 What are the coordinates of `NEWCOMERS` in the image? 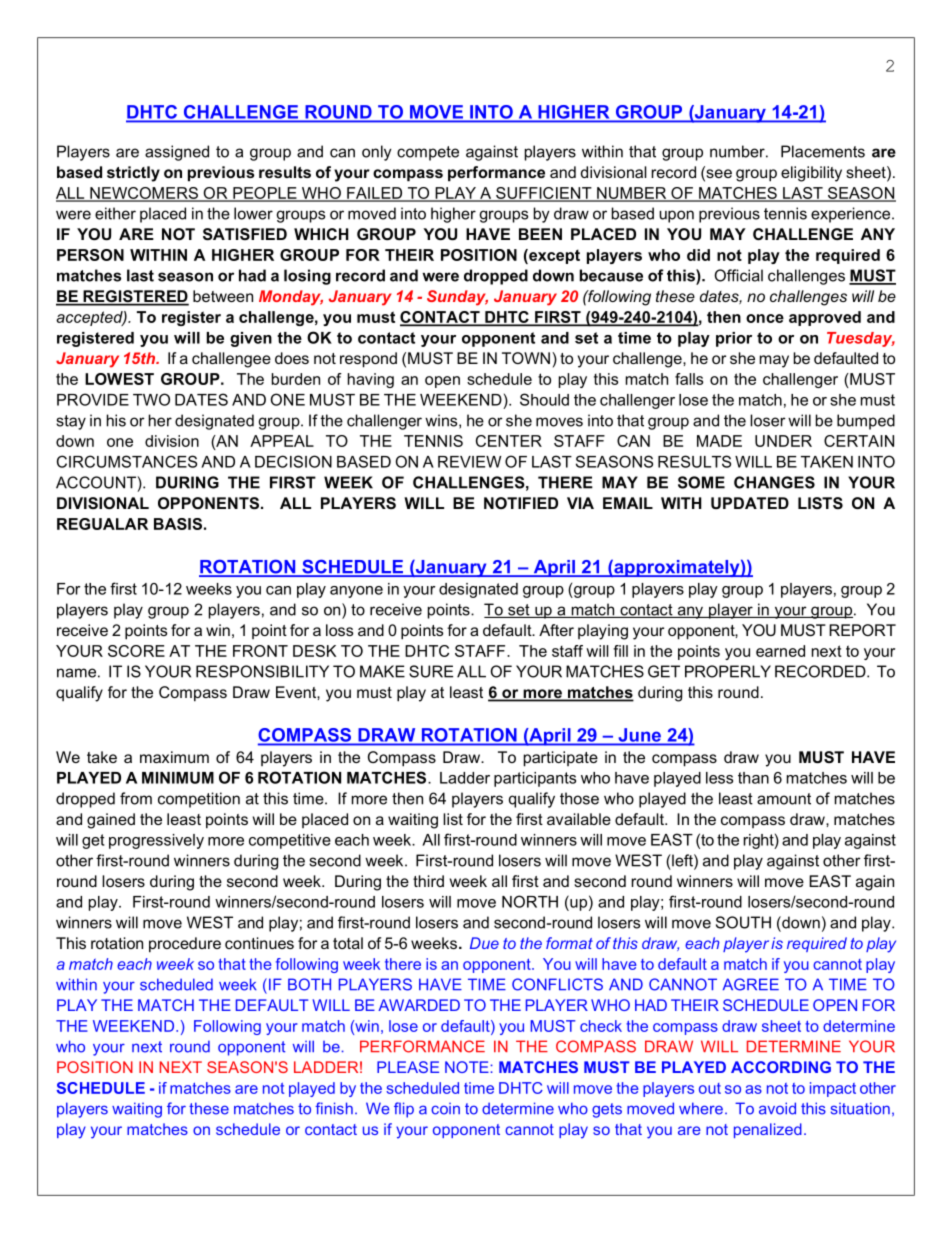 It's located at (144, 194).
